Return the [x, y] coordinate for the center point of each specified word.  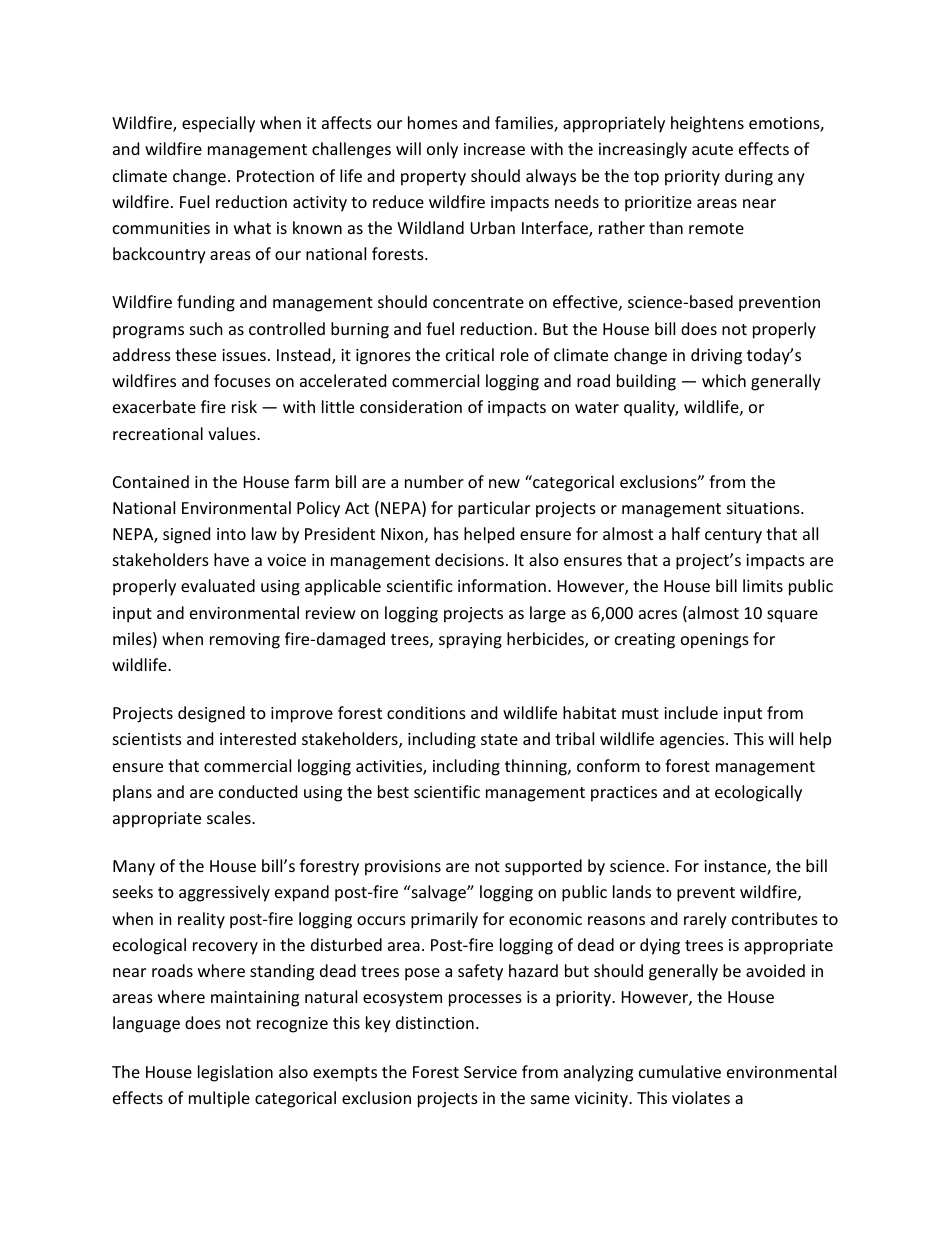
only [442, 150]
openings [715, 641]
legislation [235, 1073]
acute [712, 149]
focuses [242, 380]
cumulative [680, 1071]
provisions [403, 868]
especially [218, 124]
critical [470, 354]
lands [632, 891]
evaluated [218, 585]
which [724, 380]
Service [490, 1072]
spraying [470, 641]
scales [230, 817]
